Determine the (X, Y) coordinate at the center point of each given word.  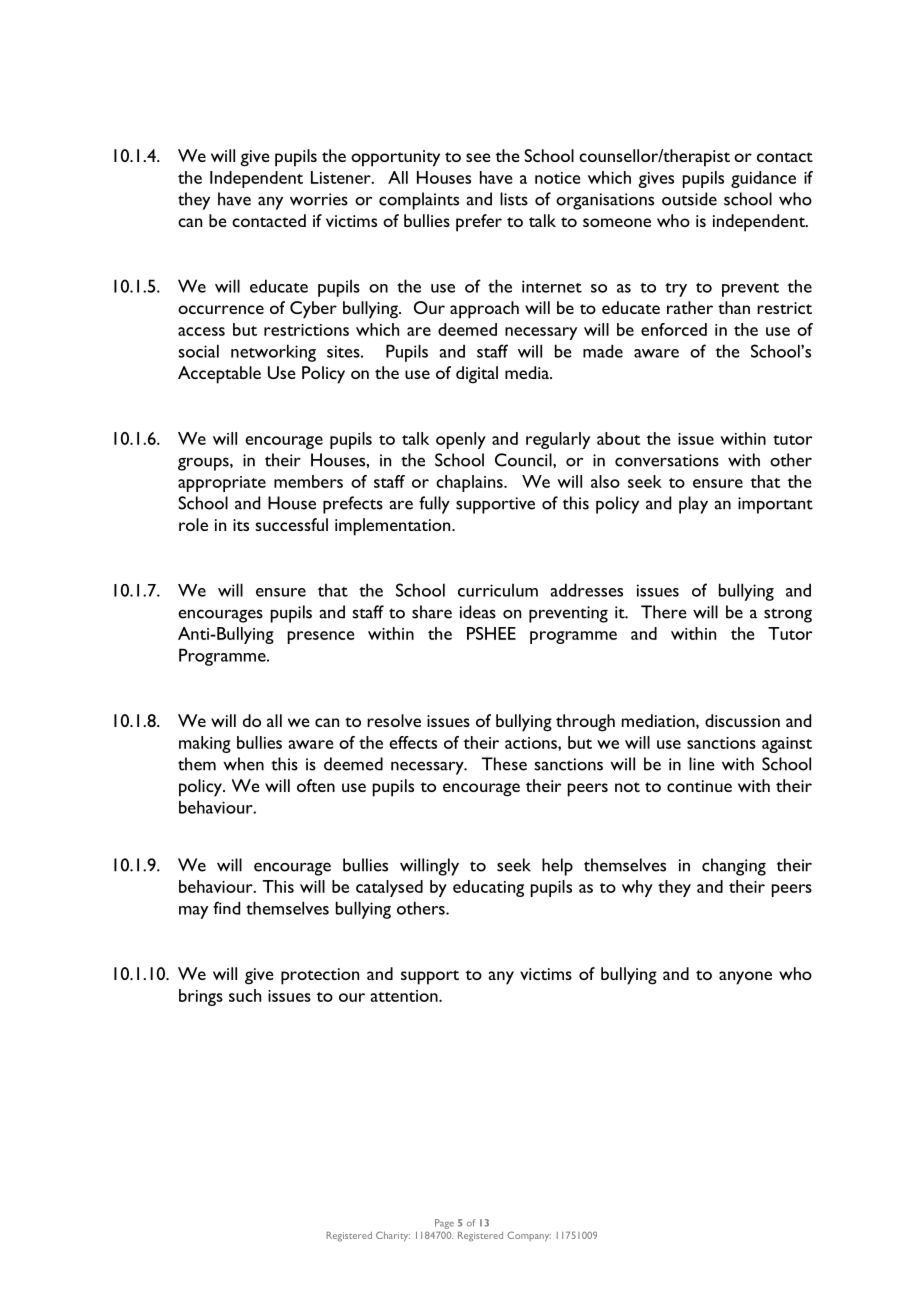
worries (319, 199)
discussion (742, 720)
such (245, 995)
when (243, 764)
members (308, 481)
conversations (667, 460)
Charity (393, 1236)
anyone (745, 978)
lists (514, 199)
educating (488, 888)
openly (461, 440)
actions (532, 743)
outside (689, 199)
